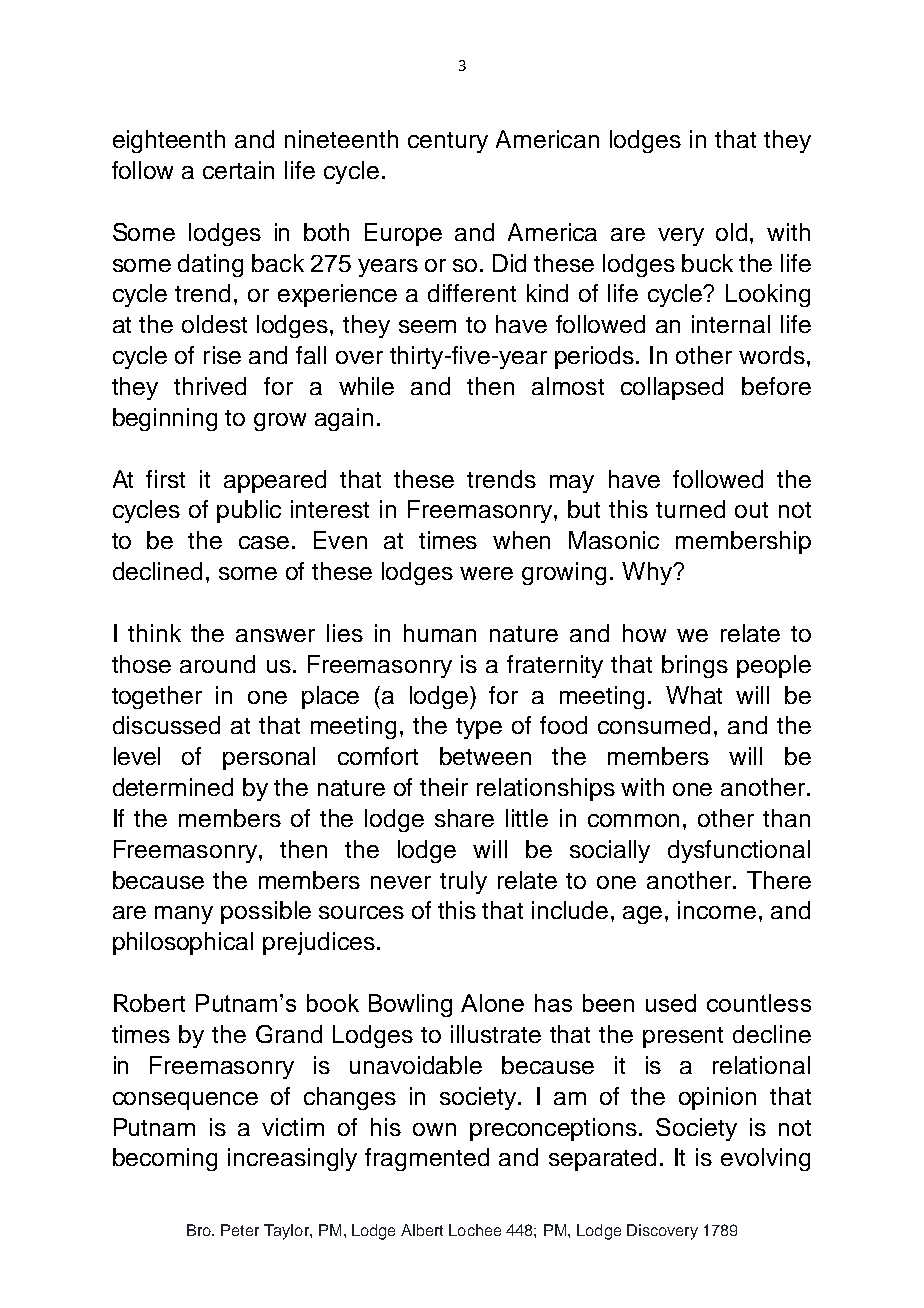  What do you see at coordinates (238, 170) in the document?
I see `certain` at bounding box center [238, 170].
